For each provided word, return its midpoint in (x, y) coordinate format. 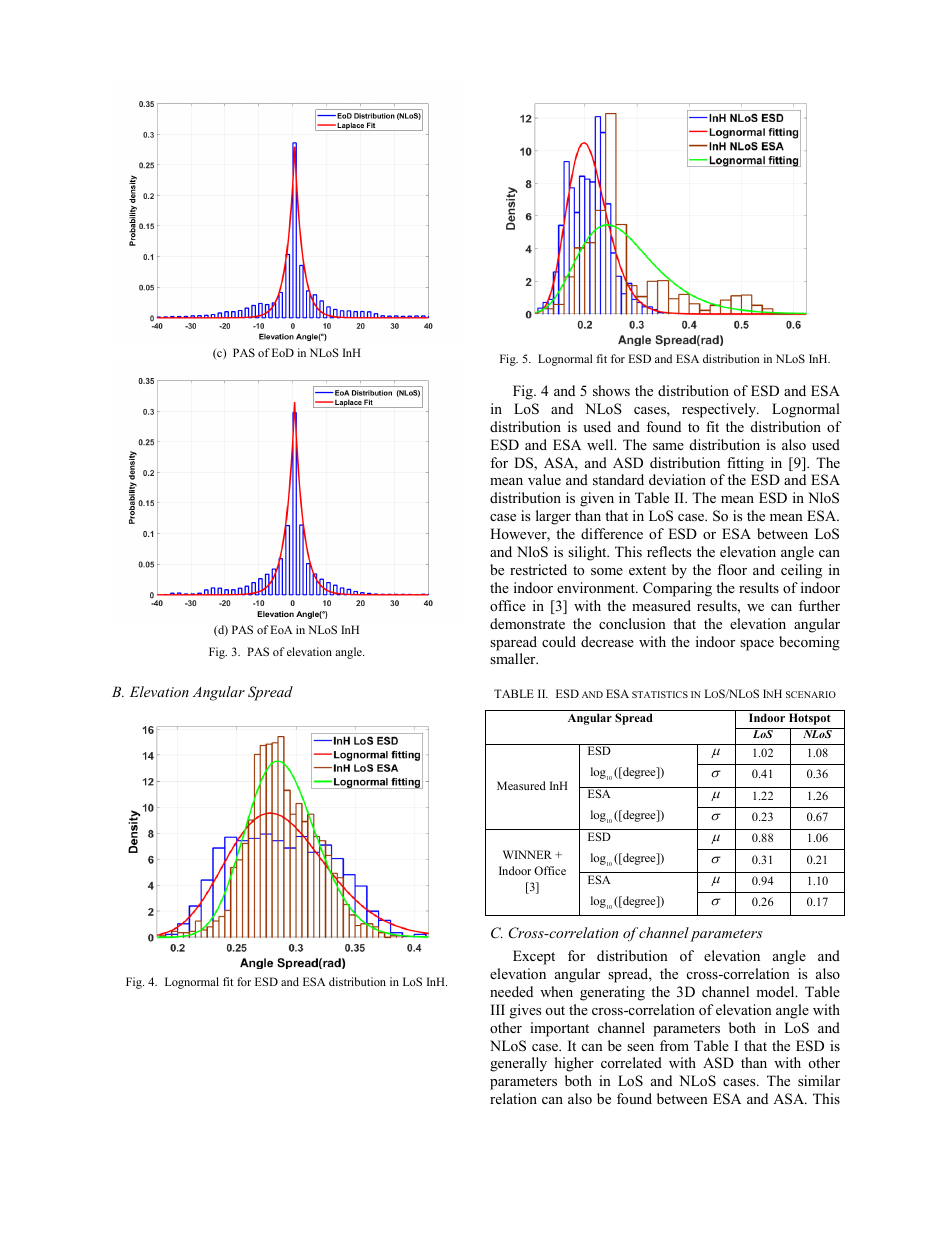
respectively (720, 410)
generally (518, 1064)
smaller (514, 658)
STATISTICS (660, 694)
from (674, 1045)
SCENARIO (811, 694)
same (668, 446)
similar (819, 1080)
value (544, 479)
